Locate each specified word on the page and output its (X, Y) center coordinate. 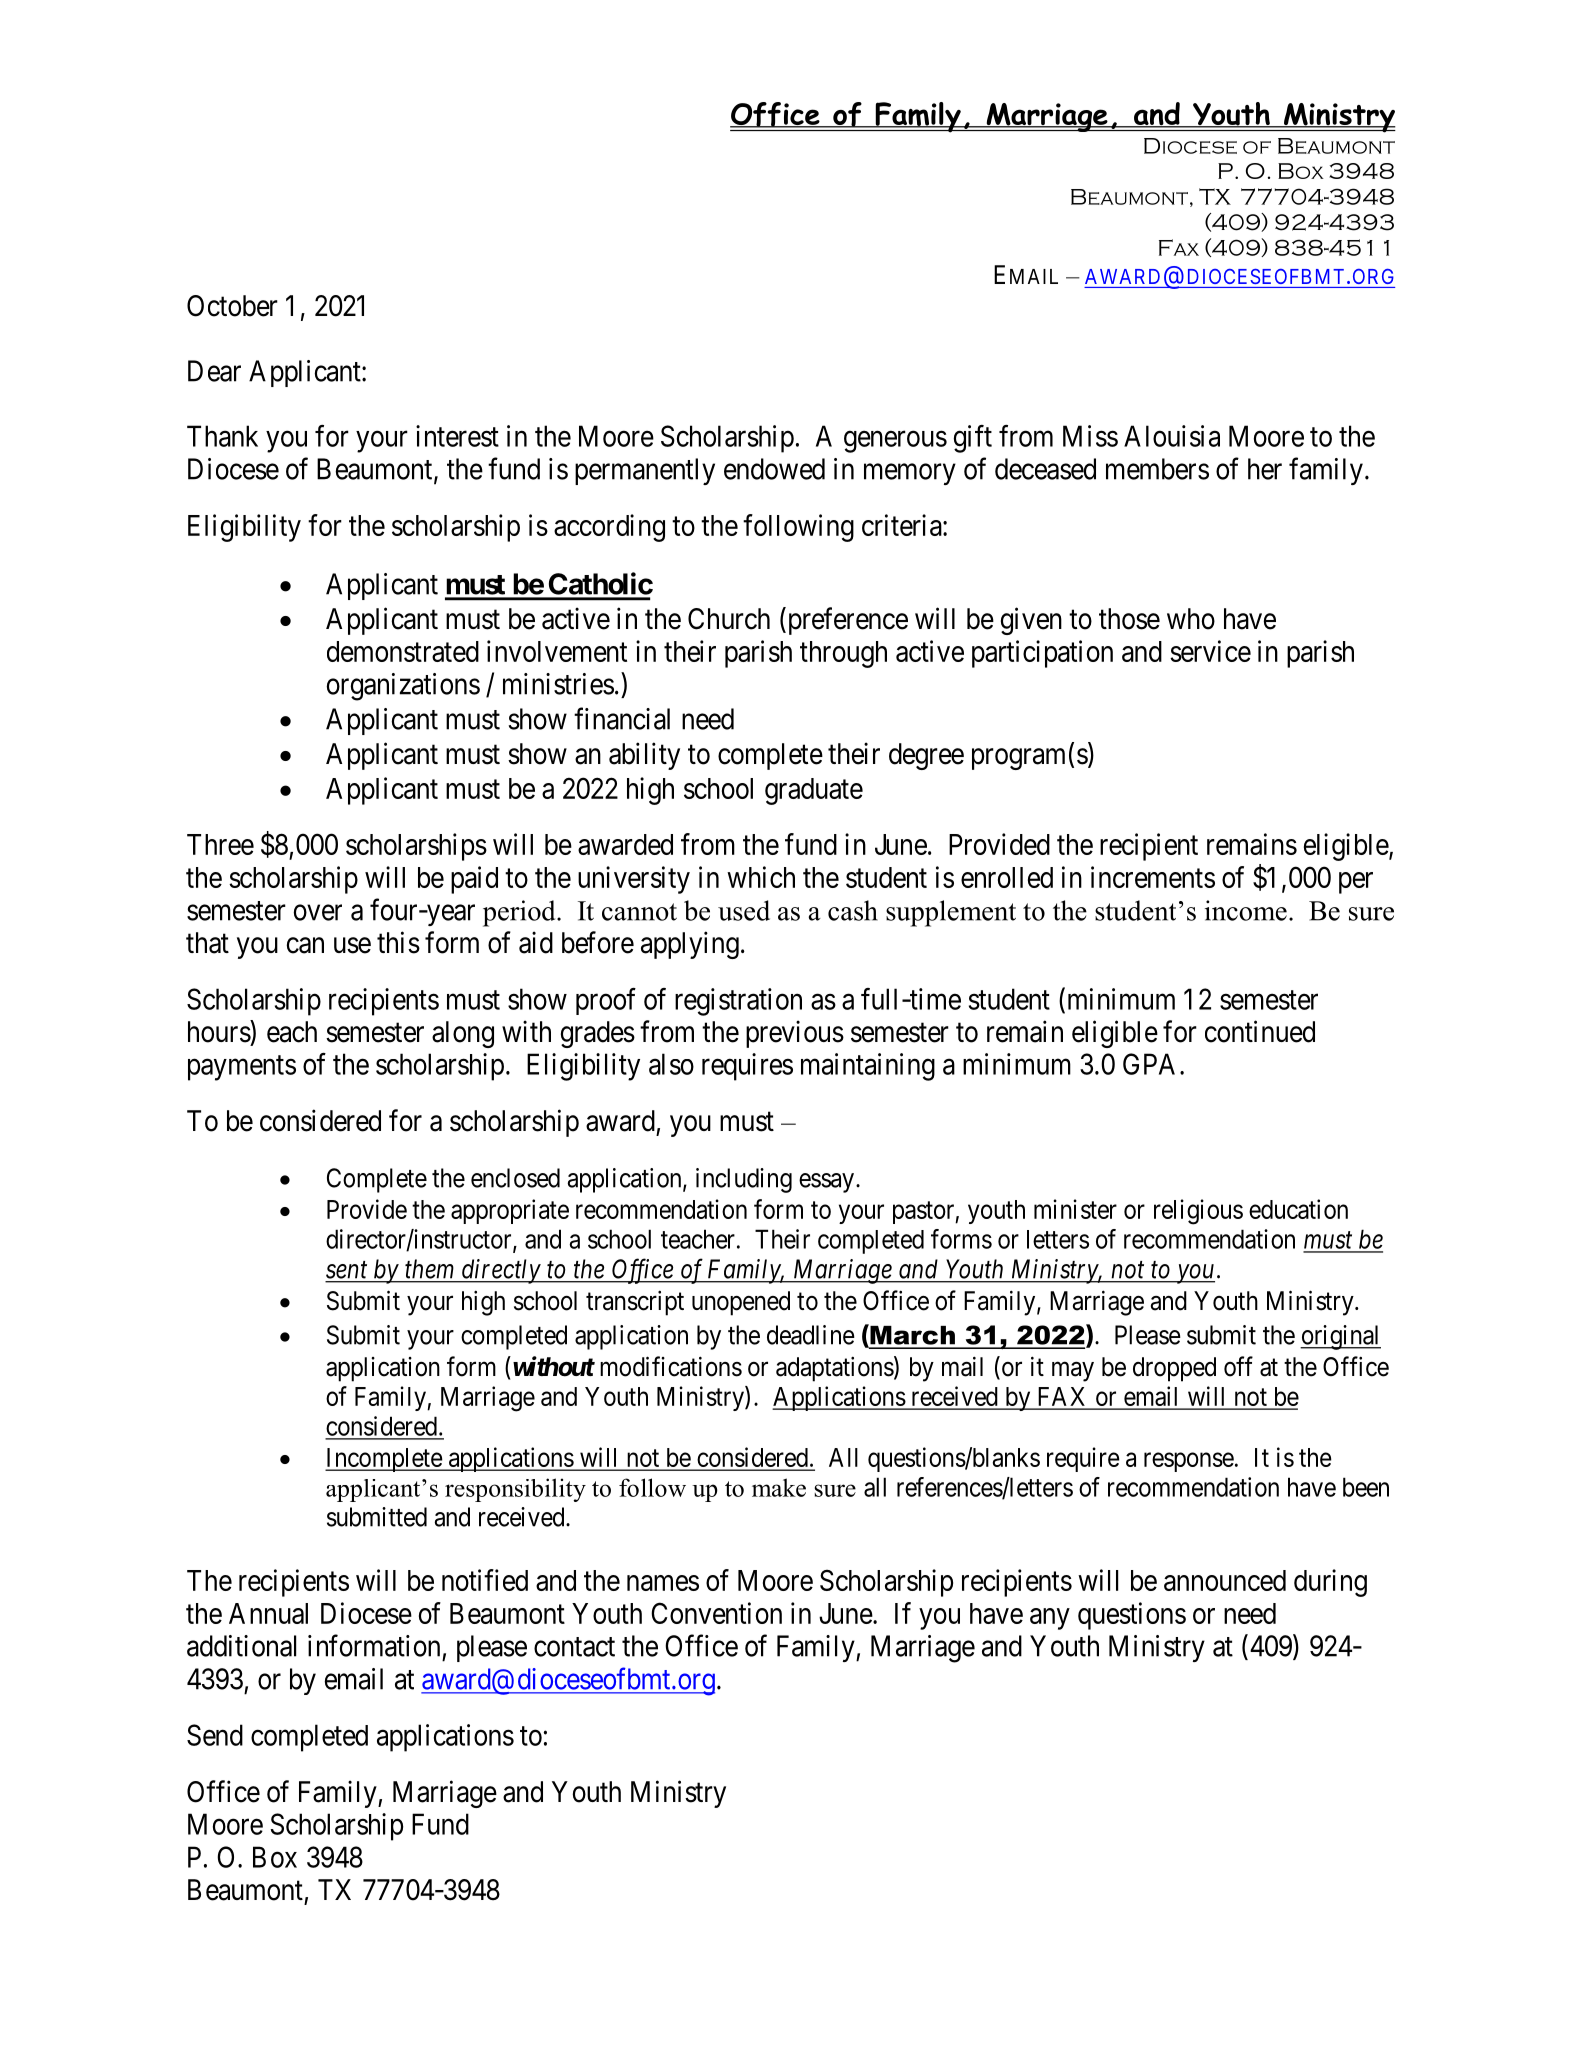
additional (241, 1646)
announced (1225, 1580)
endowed (774, 469)
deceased (1045, 469)
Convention (716, 1613)
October (232, 306)
